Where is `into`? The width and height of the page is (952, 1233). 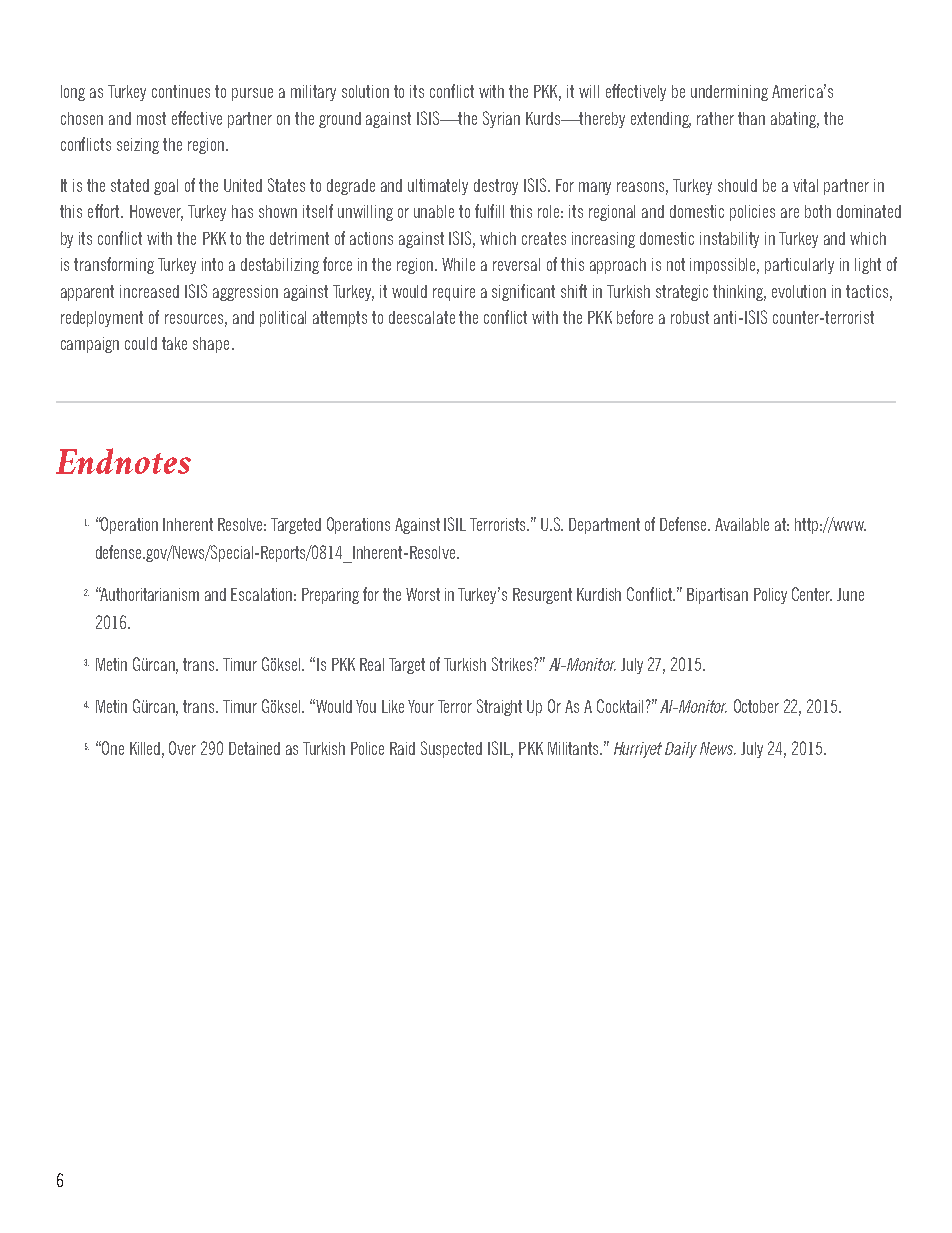
into is located at coordinates (212, 264).
